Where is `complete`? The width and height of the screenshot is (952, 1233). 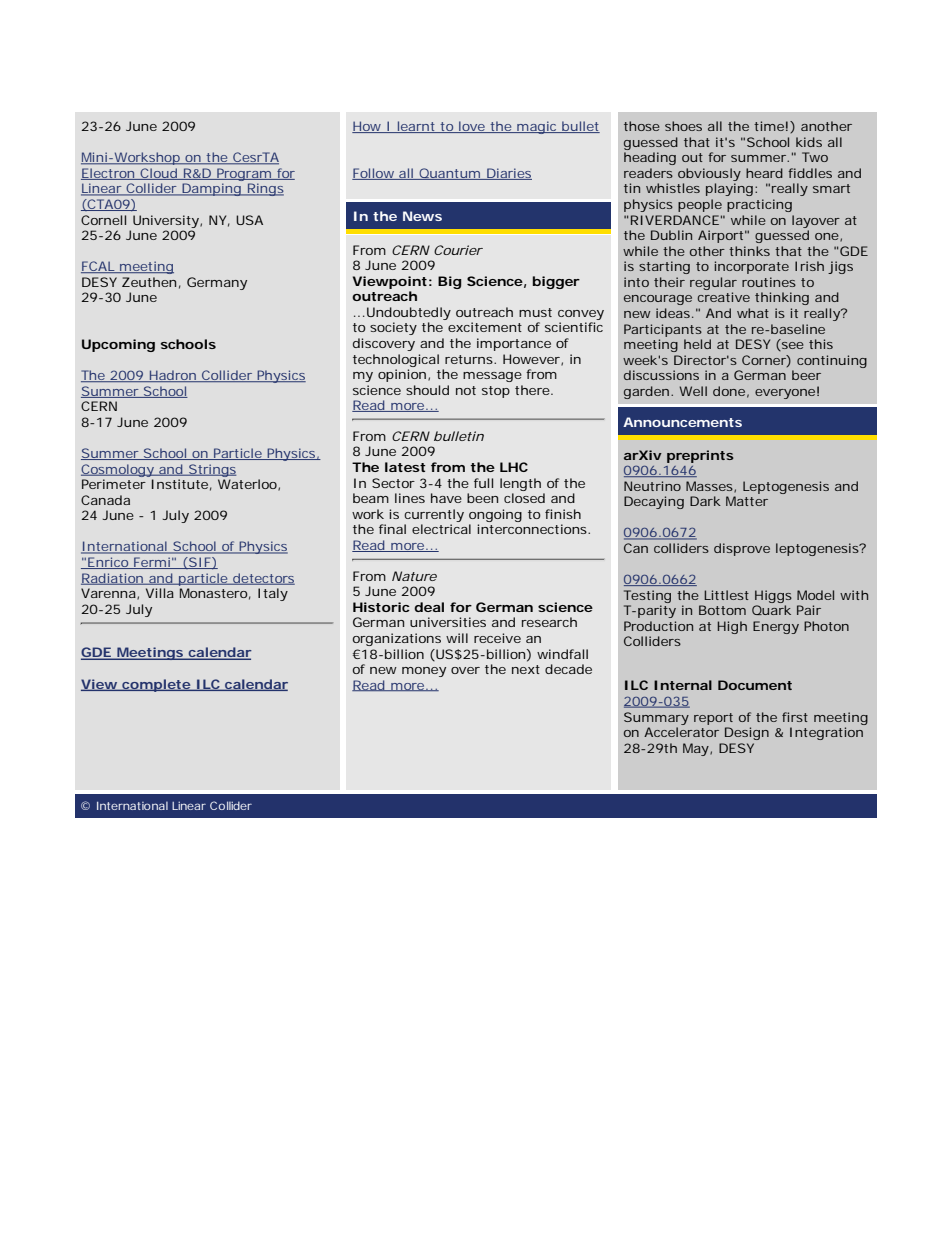
complete is located at coordinates (156, 685).
